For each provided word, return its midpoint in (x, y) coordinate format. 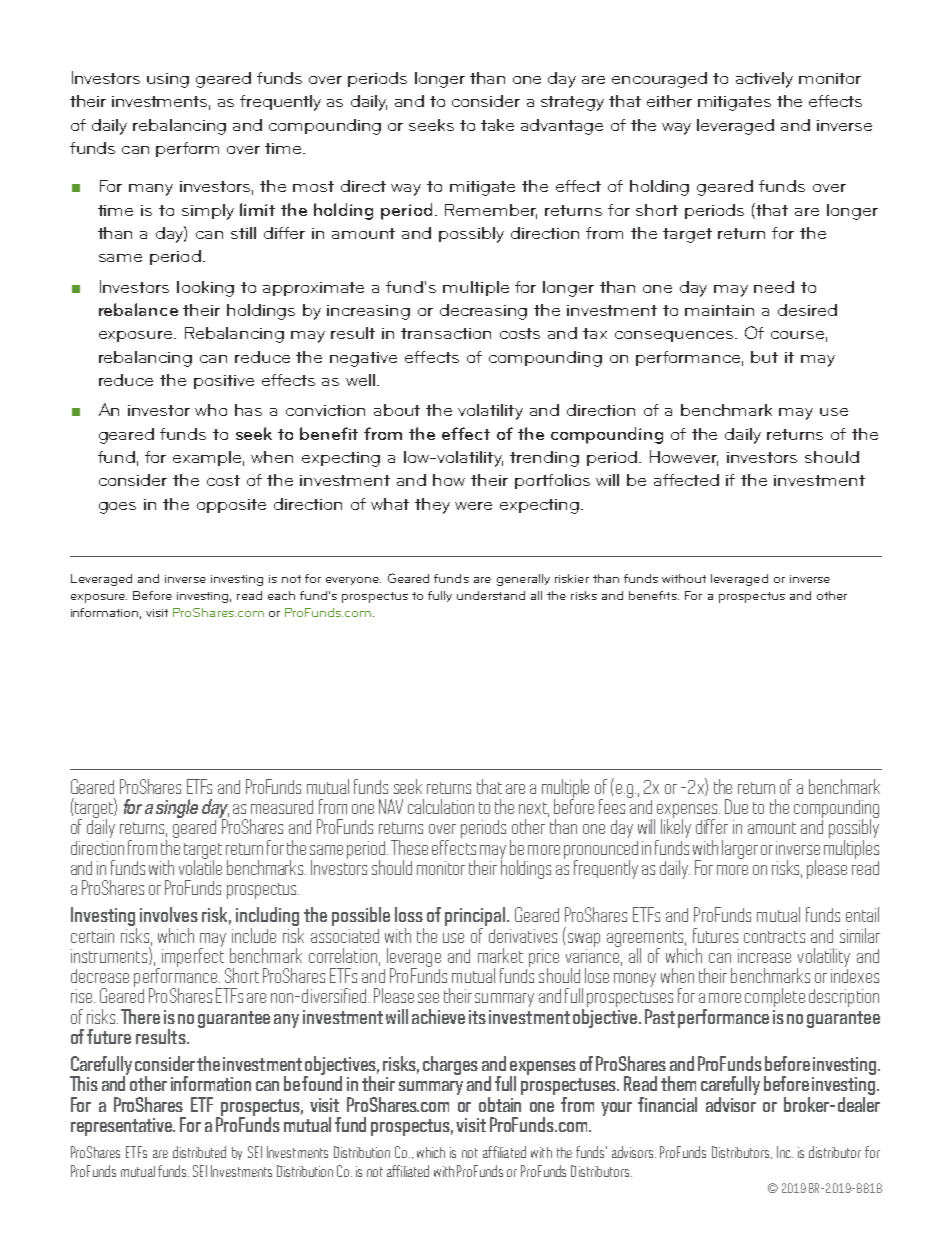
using (168, 80)
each (281, 595)
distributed (199, 1152)
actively (764, 80)
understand (491, 595)
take (497, 125)
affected (686, 480)
